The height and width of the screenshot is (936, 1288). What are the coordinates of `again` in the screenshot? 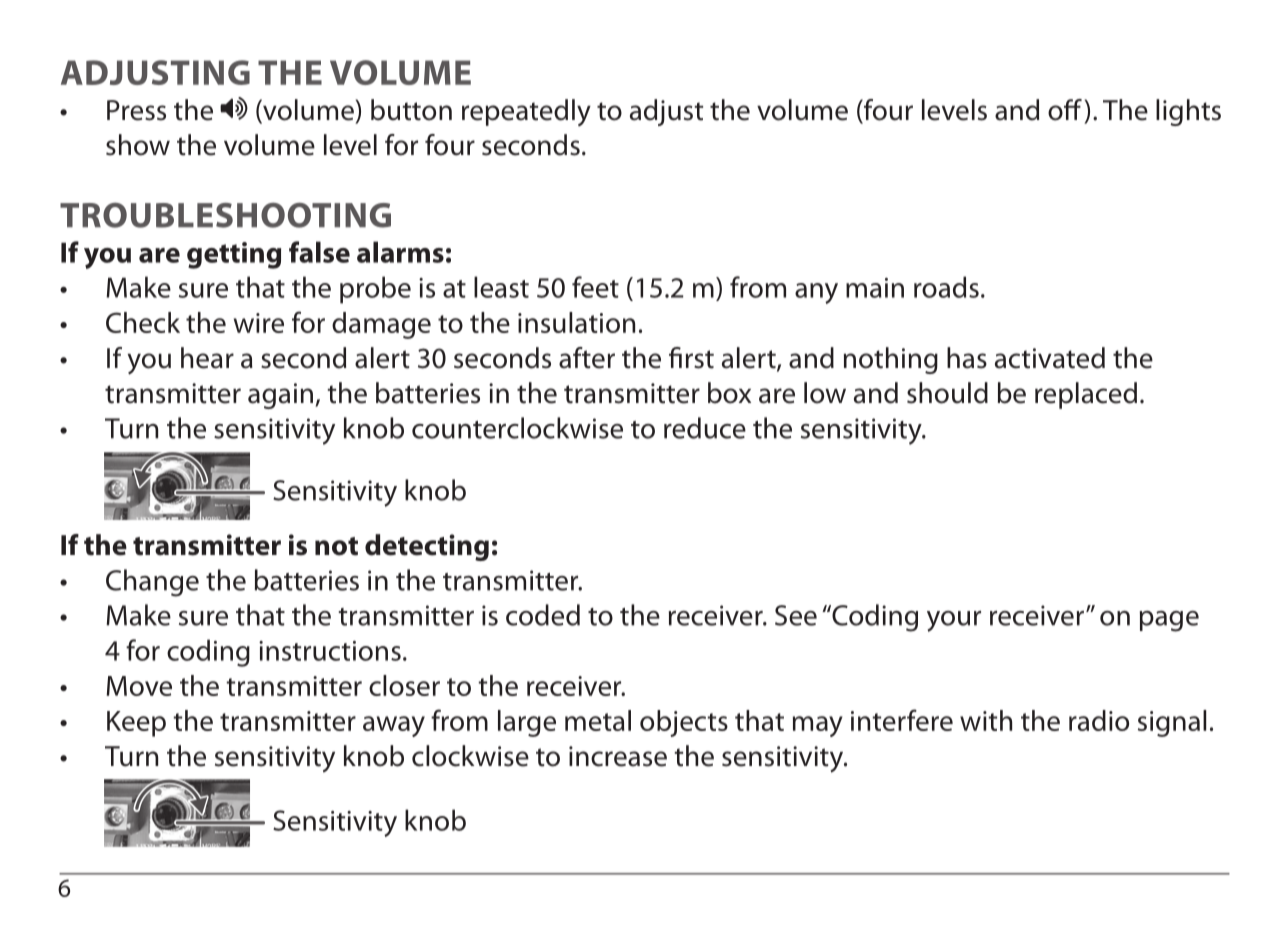 It's located at (280, 396).
